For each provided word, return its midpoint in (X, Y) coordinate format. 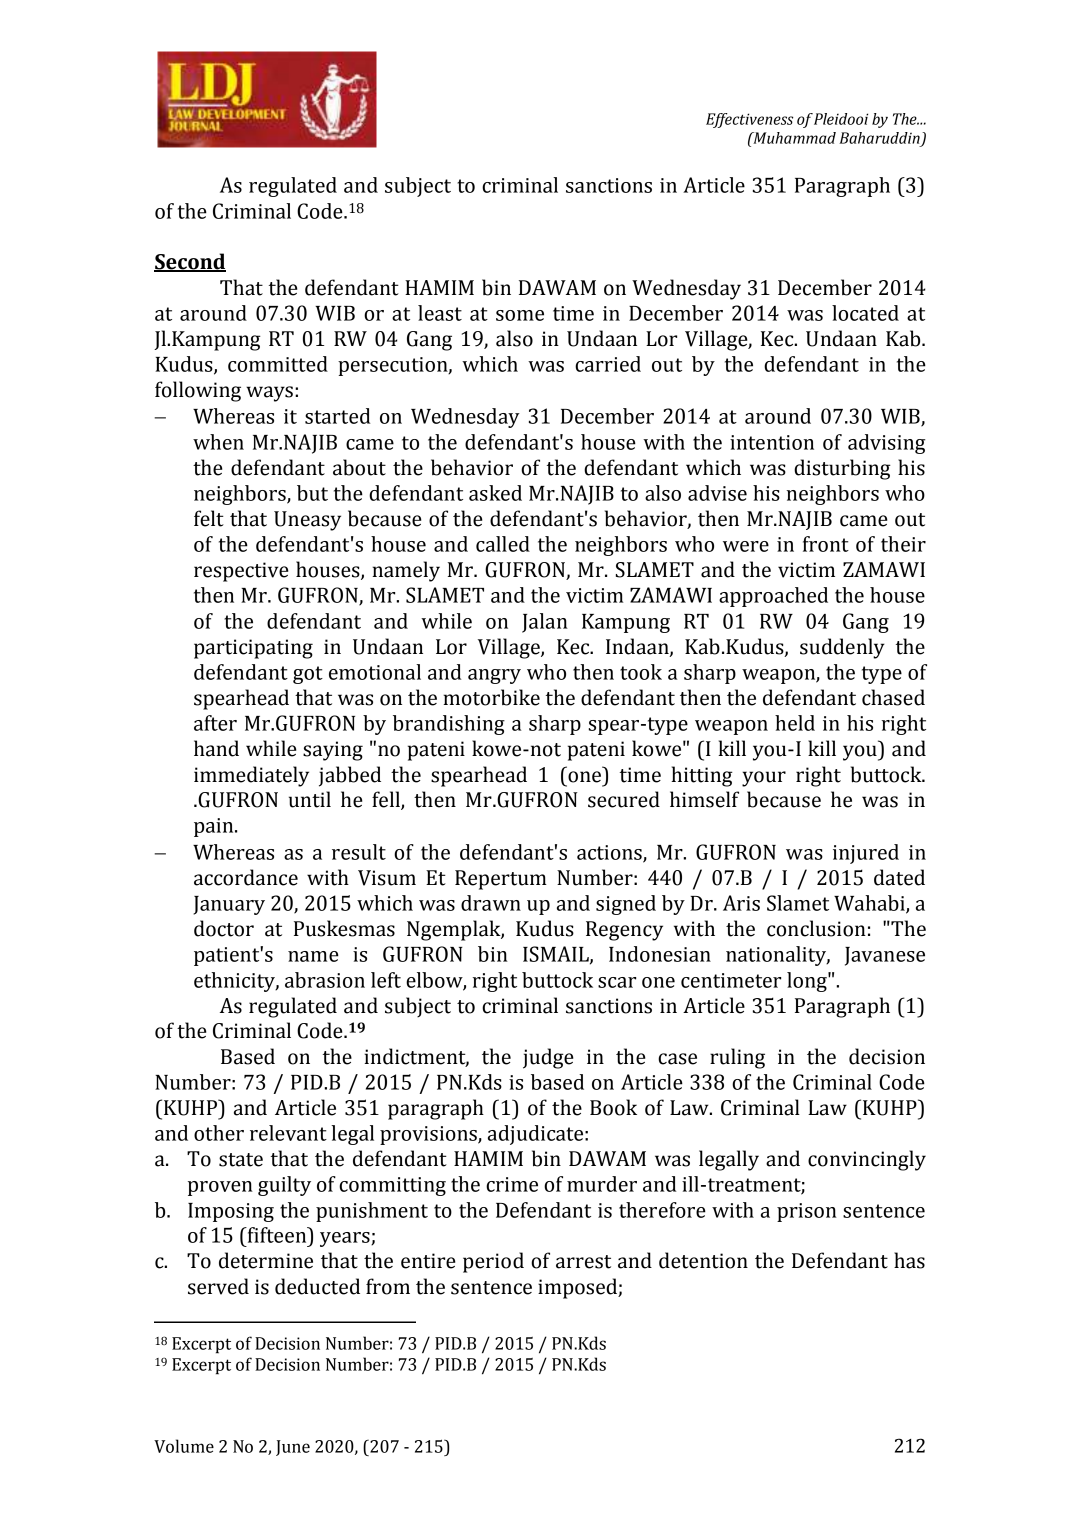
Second (190, 262)
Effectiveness (749, 120)
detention (703, 1260)
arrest (583, 1262)
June (293, 1448)
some (520, 315)
